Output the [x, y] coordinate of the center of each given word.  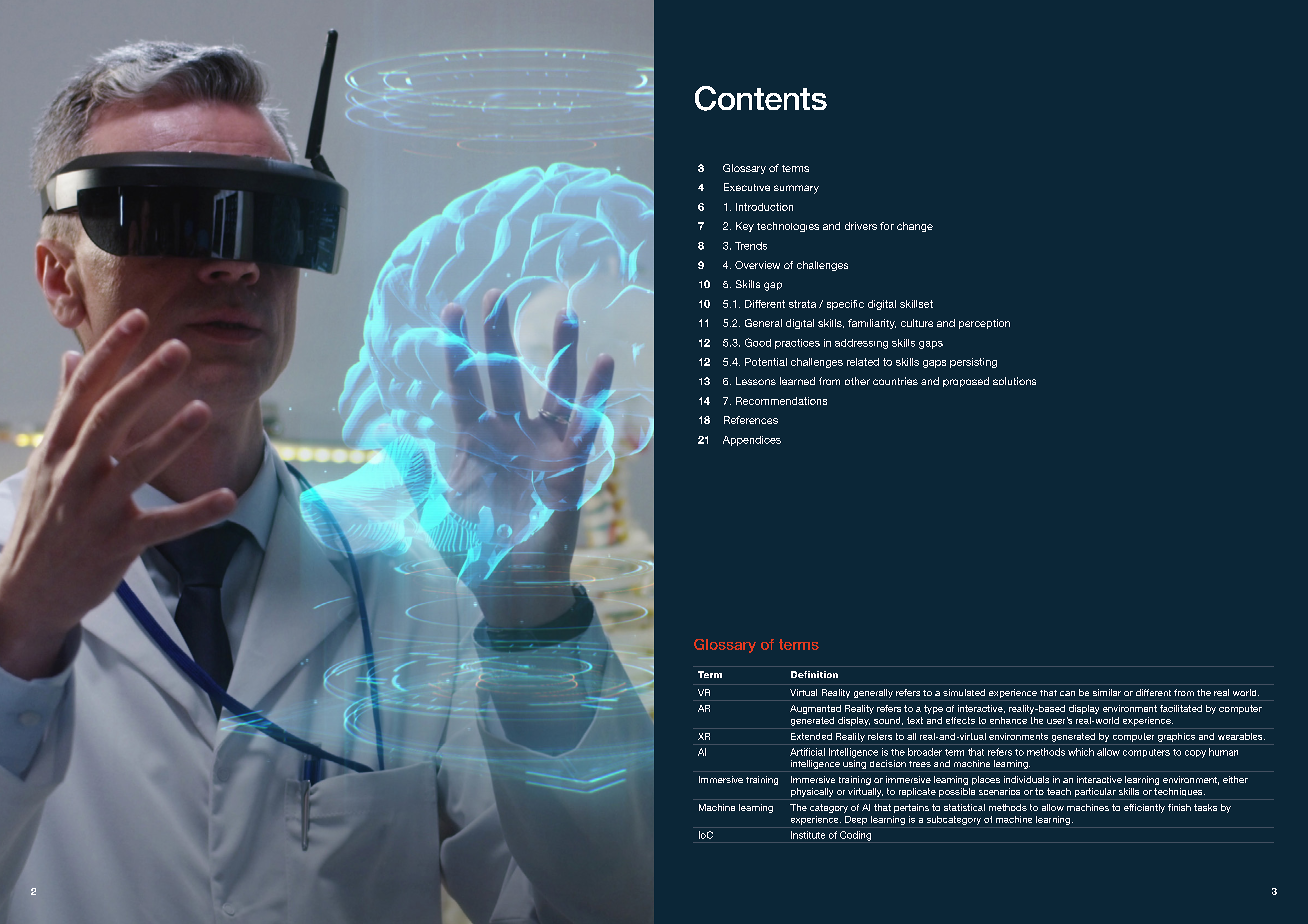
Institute [808, 835]
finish [1179, 807]
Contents [761, 98]
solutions [1014, 381]
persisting [973, 363]
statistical [964, 807]
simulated [964, 692]
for [887, 226]
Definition [814, 674]
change [915, 227]
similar [1107, 692]
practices [797, 344]
